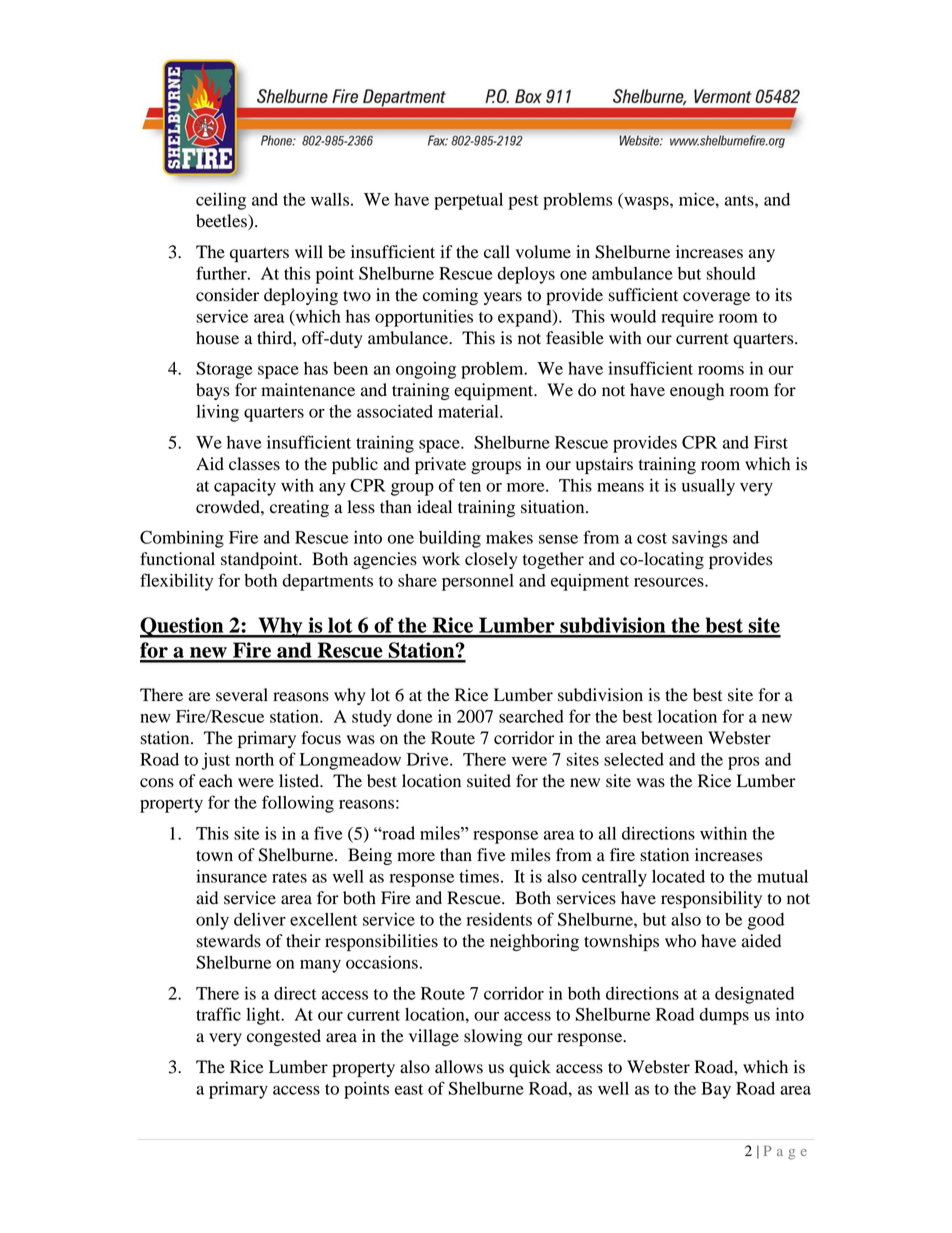  Describe the element at coordinates (221, 201) in the image. I see `ceiling` at that location.
